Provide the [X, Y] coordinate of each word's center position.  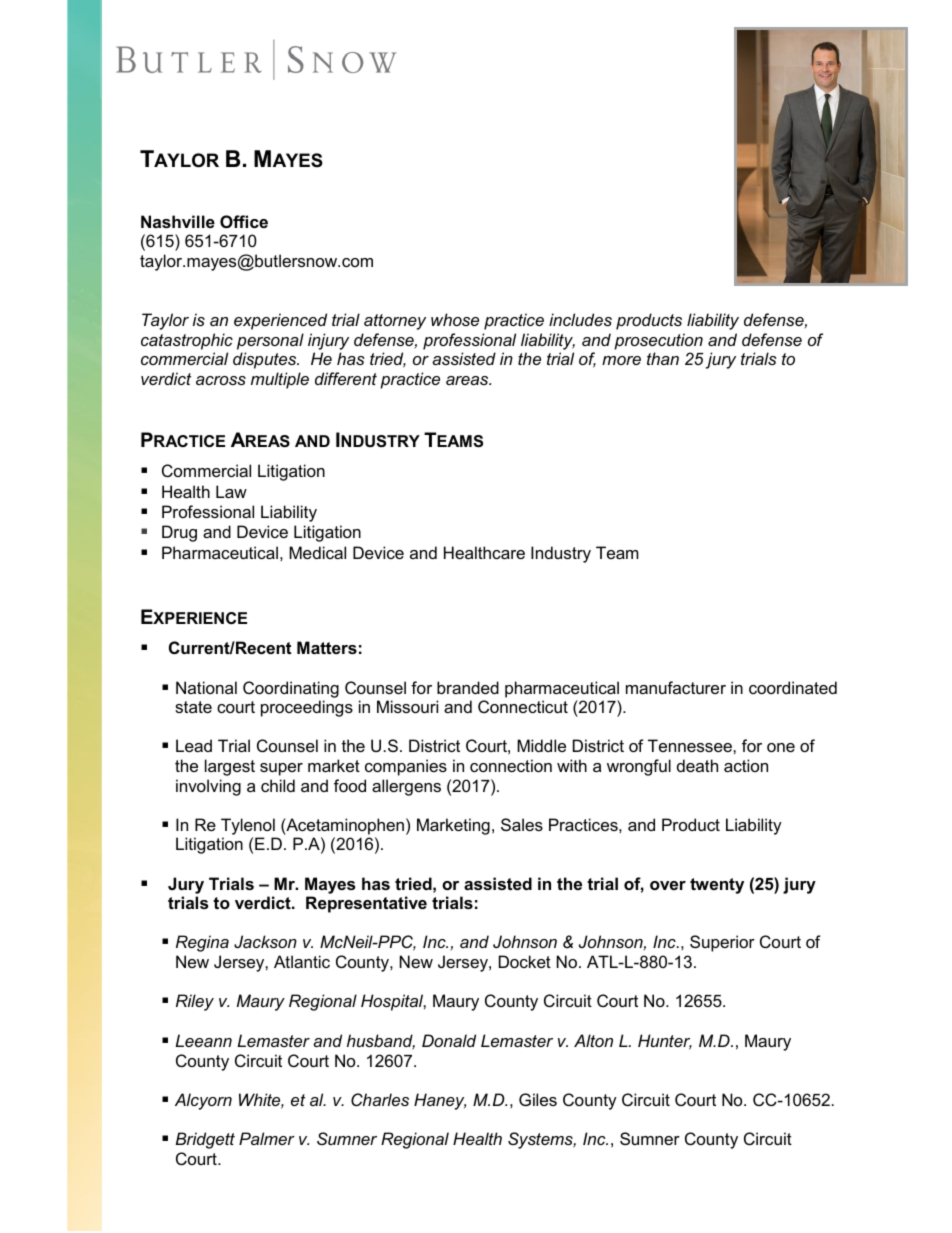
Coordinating [291, 689]
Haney [440, 1101]
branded [468, 687]
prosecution [658, 341]
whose [455, 319]
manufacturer [676, 687]
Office [244, 221]
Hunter [665, 1042]
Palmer [267, 1138]
